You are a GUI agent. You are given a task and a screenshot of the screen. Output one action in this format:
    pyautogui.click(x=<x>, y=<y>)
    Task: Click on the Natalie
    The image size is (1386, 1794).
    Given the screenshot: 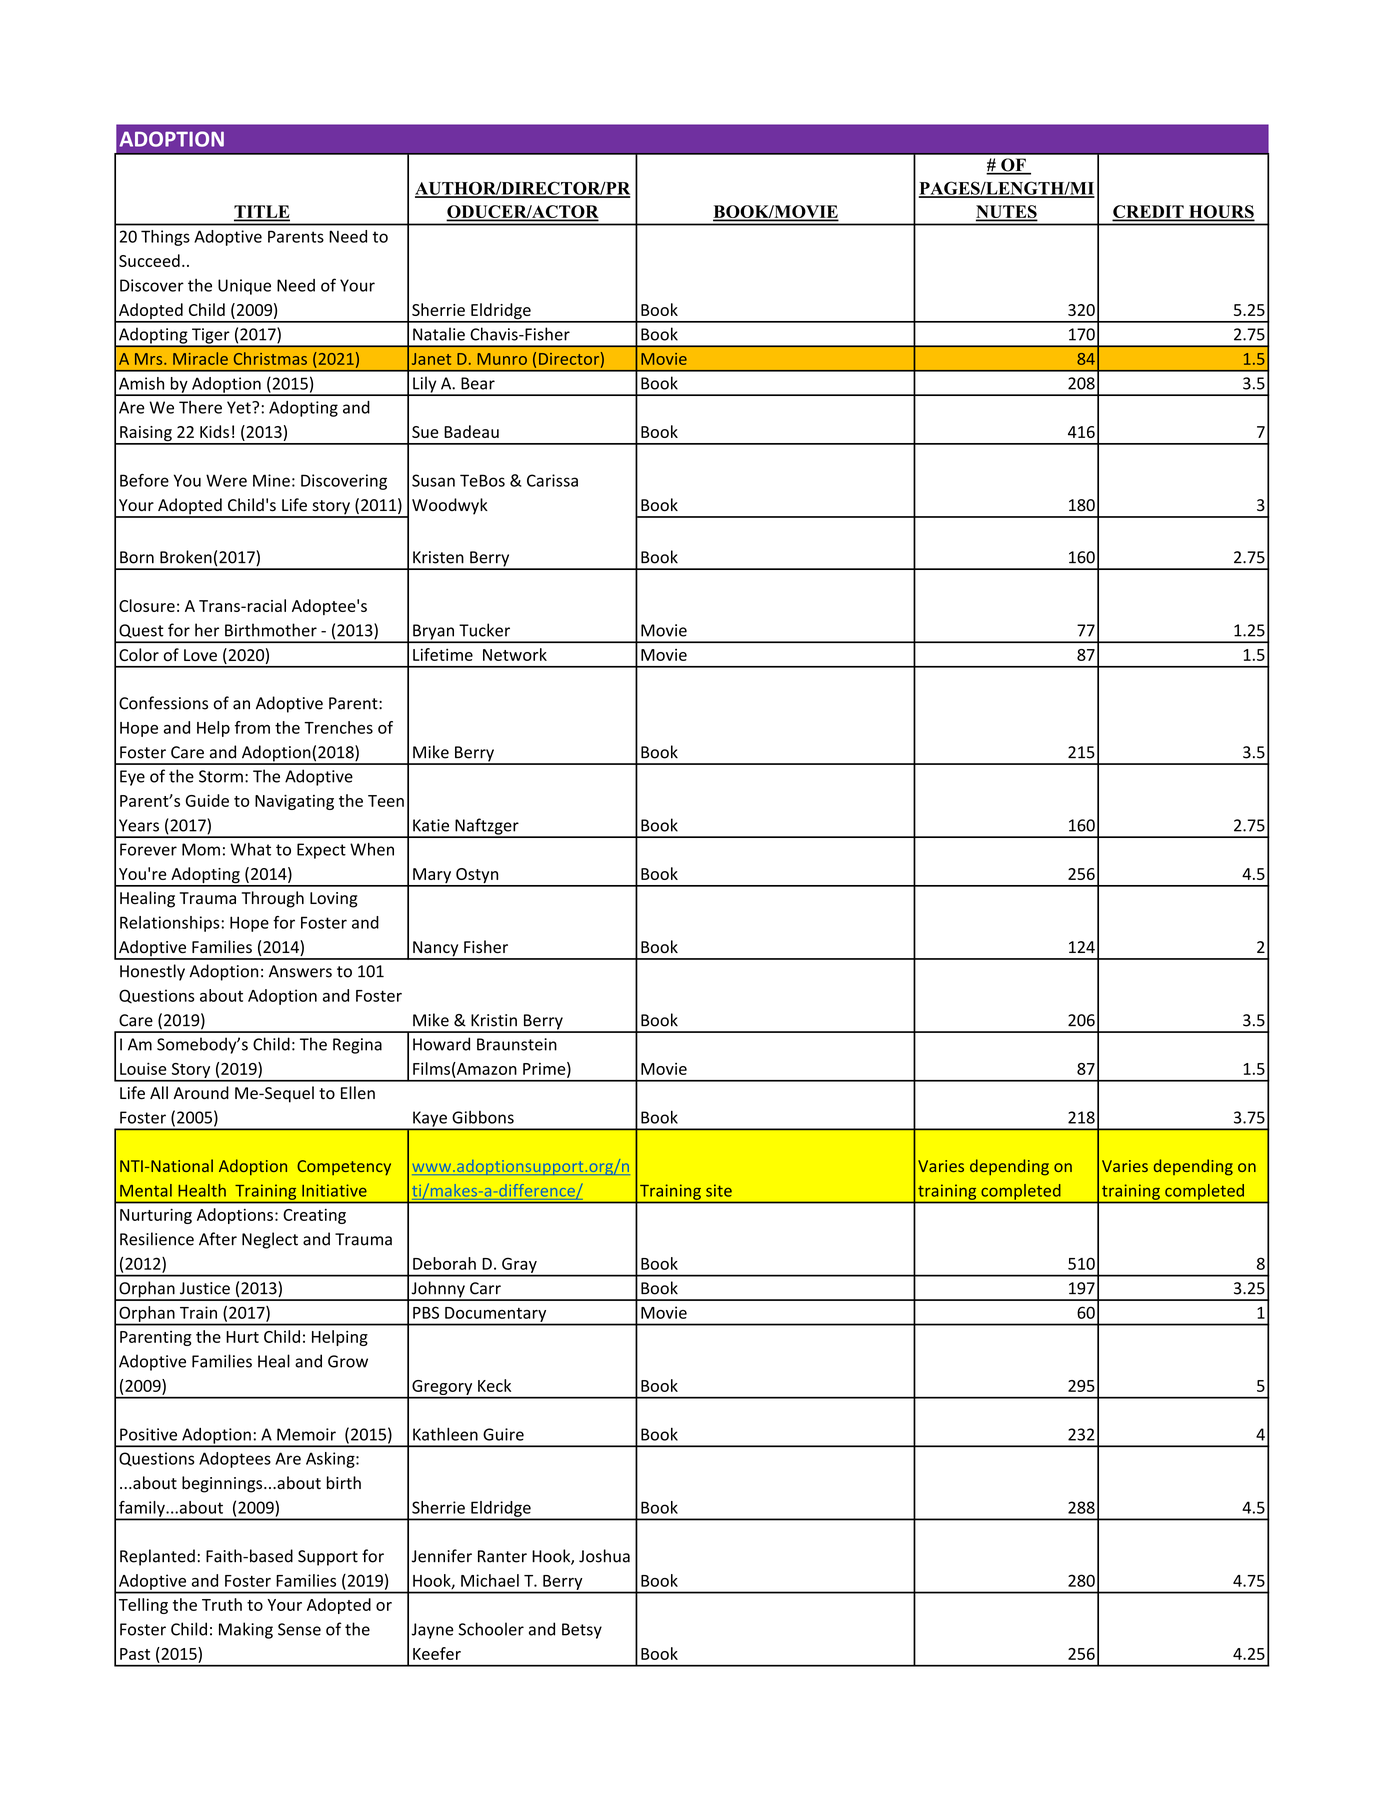 What is the action you would take?
    pyautogui.click(x=439, y=334)
